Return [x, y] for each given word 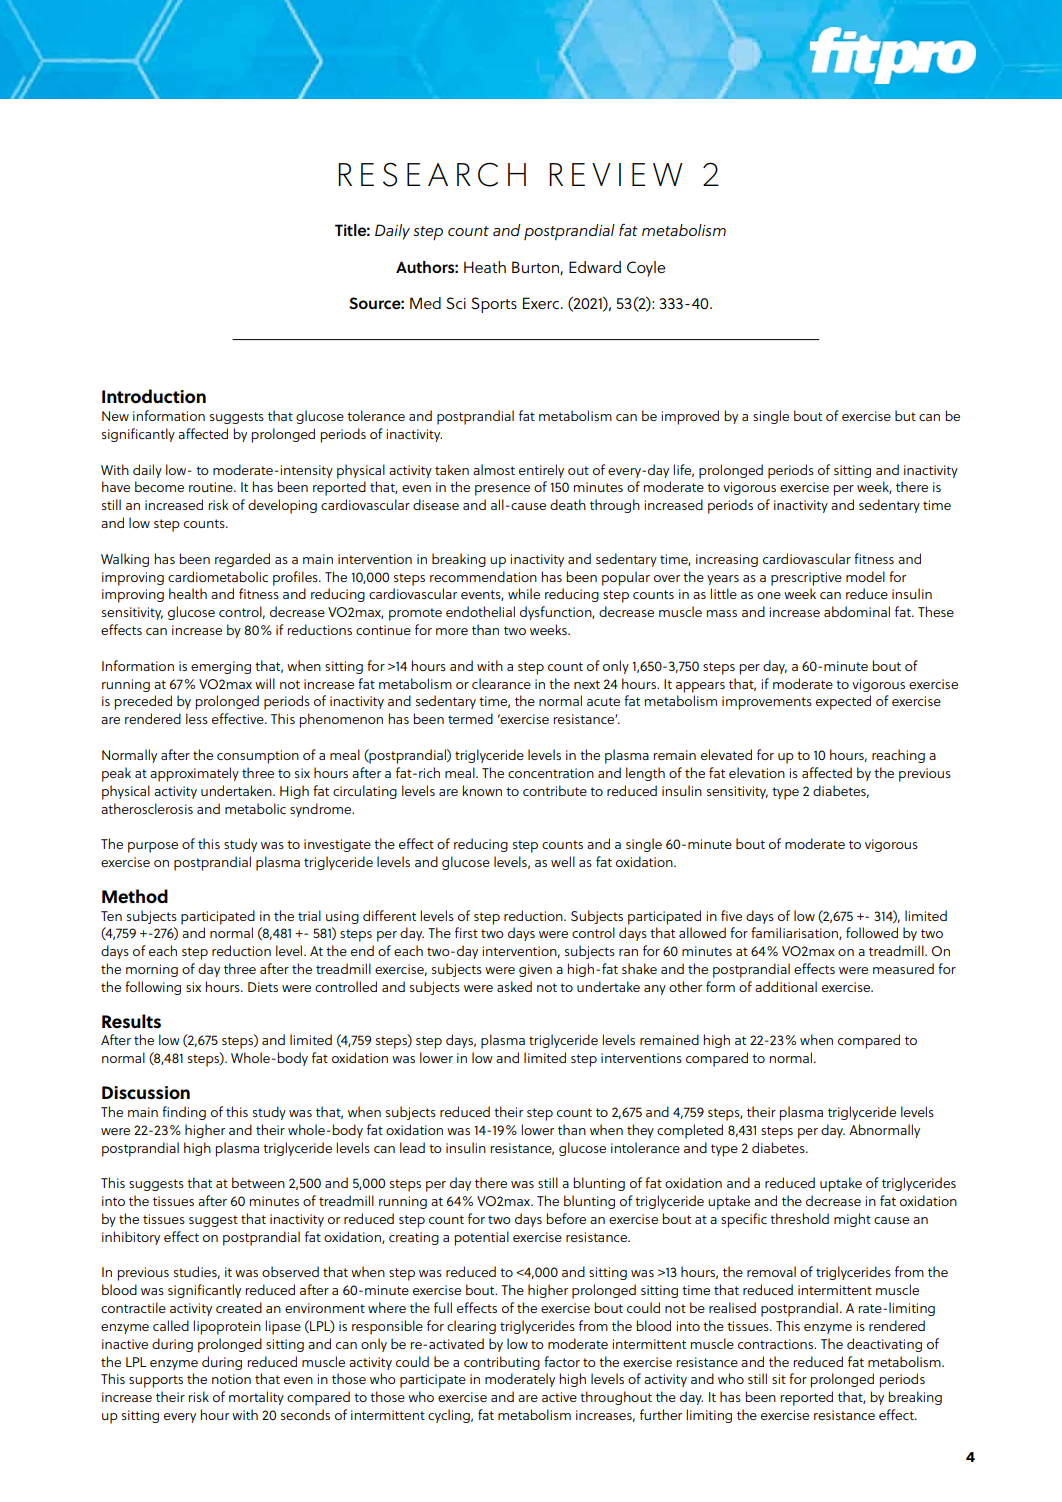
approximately [194, 774]
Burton [536, 268]
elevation [757, 772]
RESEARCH [432, 174]
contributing [502, 1363]
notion [231, 1379]
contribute [555, 790]
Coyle [646, 269]
